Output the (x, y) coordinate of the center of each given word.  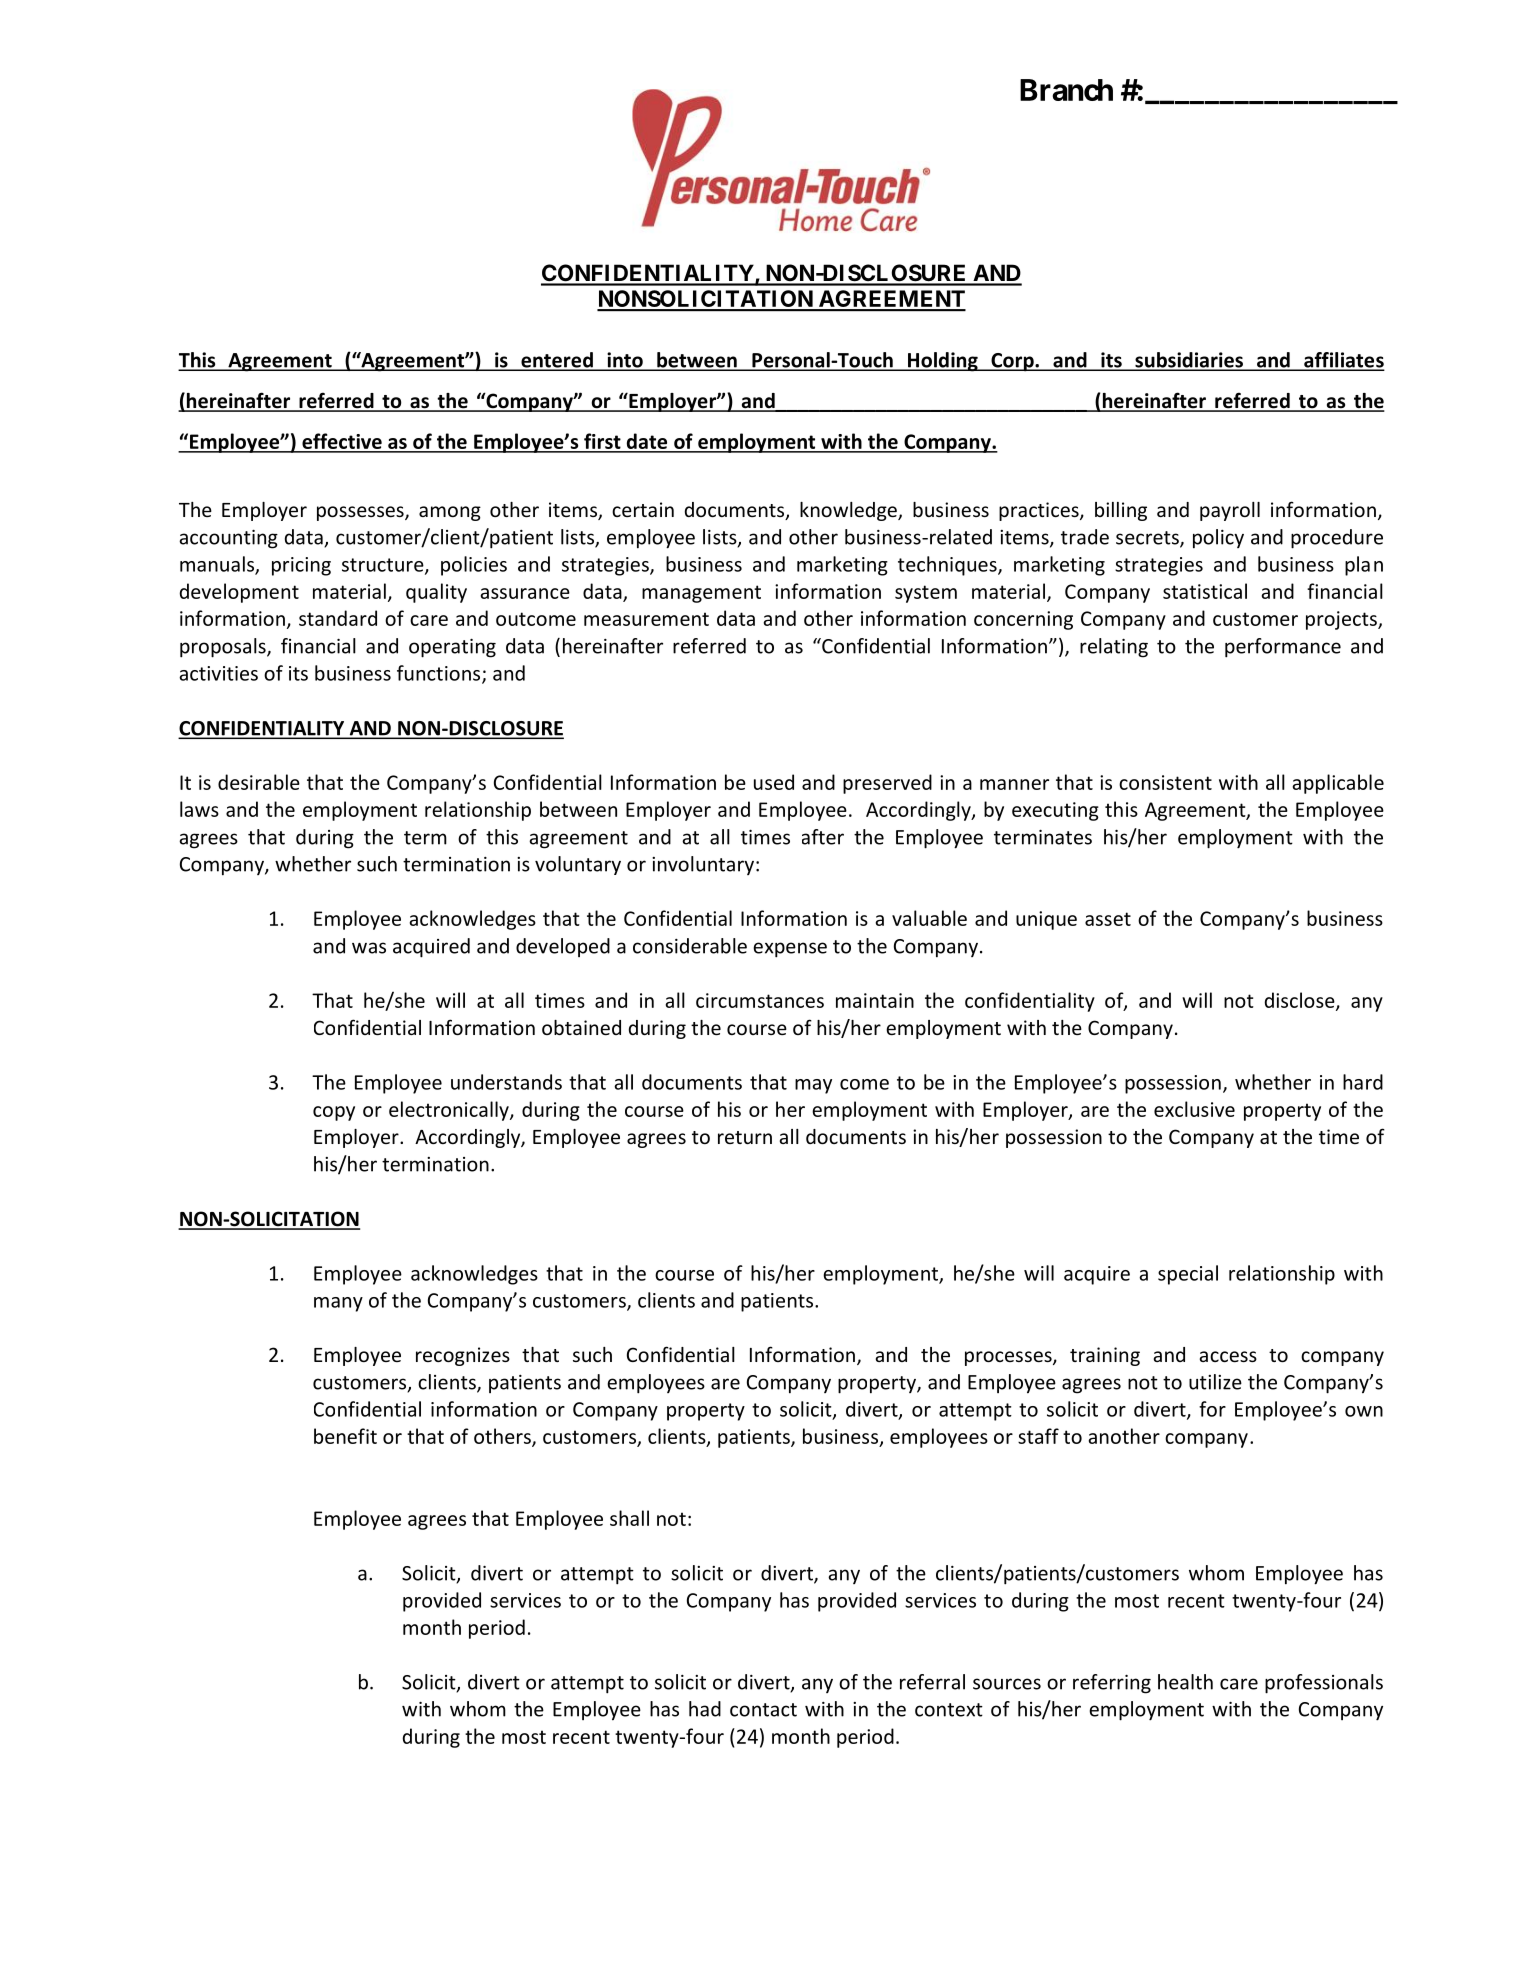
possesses (361, 513)
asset (1108, 919)
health (1185, 1682)
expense (790, 950)
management (701, 594)
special (1188, 1275)
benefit (345, 1436)
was (369, 948)
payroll (1230, 511)
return (745, 1137)
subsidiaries (1189, 361)
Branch (1066, 90)
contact (763, 1710)
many (338, 1304)
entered (557, 361)
